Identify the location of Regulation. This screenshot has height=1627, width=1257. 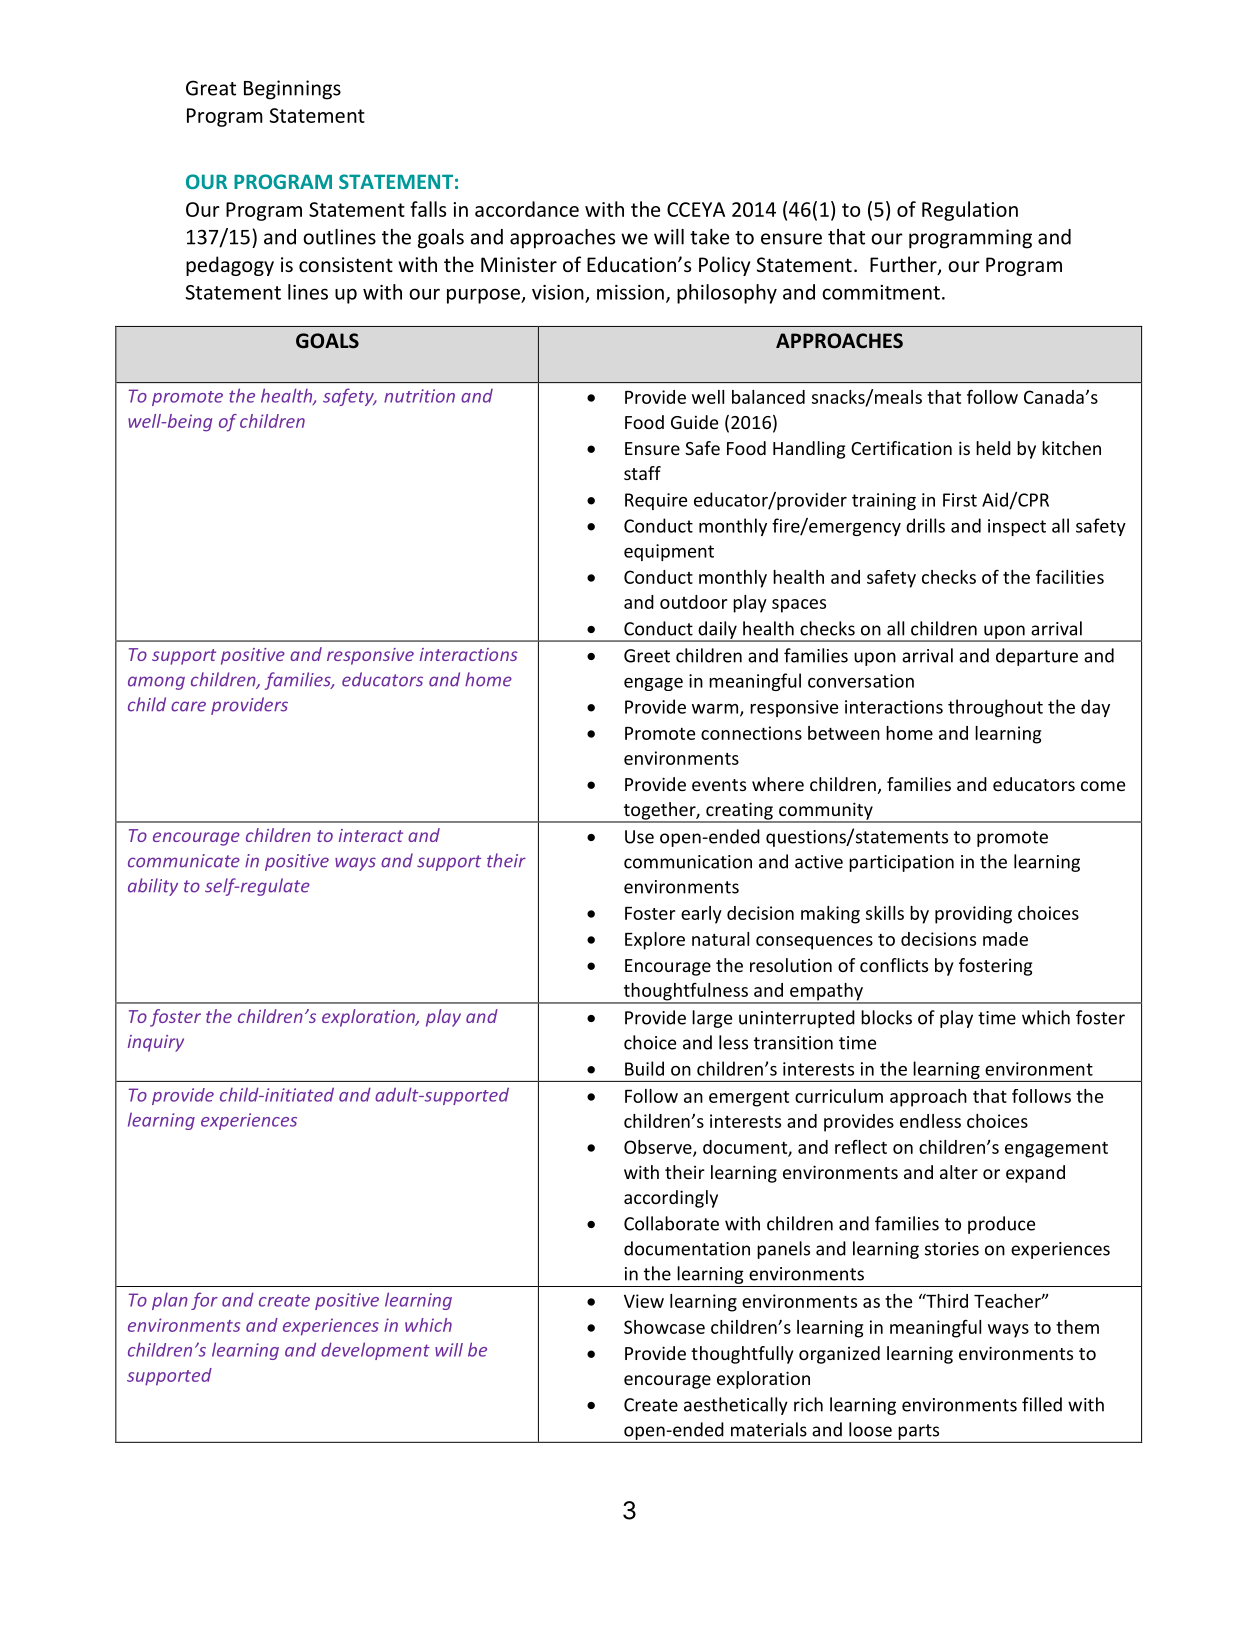
(970, 211).
